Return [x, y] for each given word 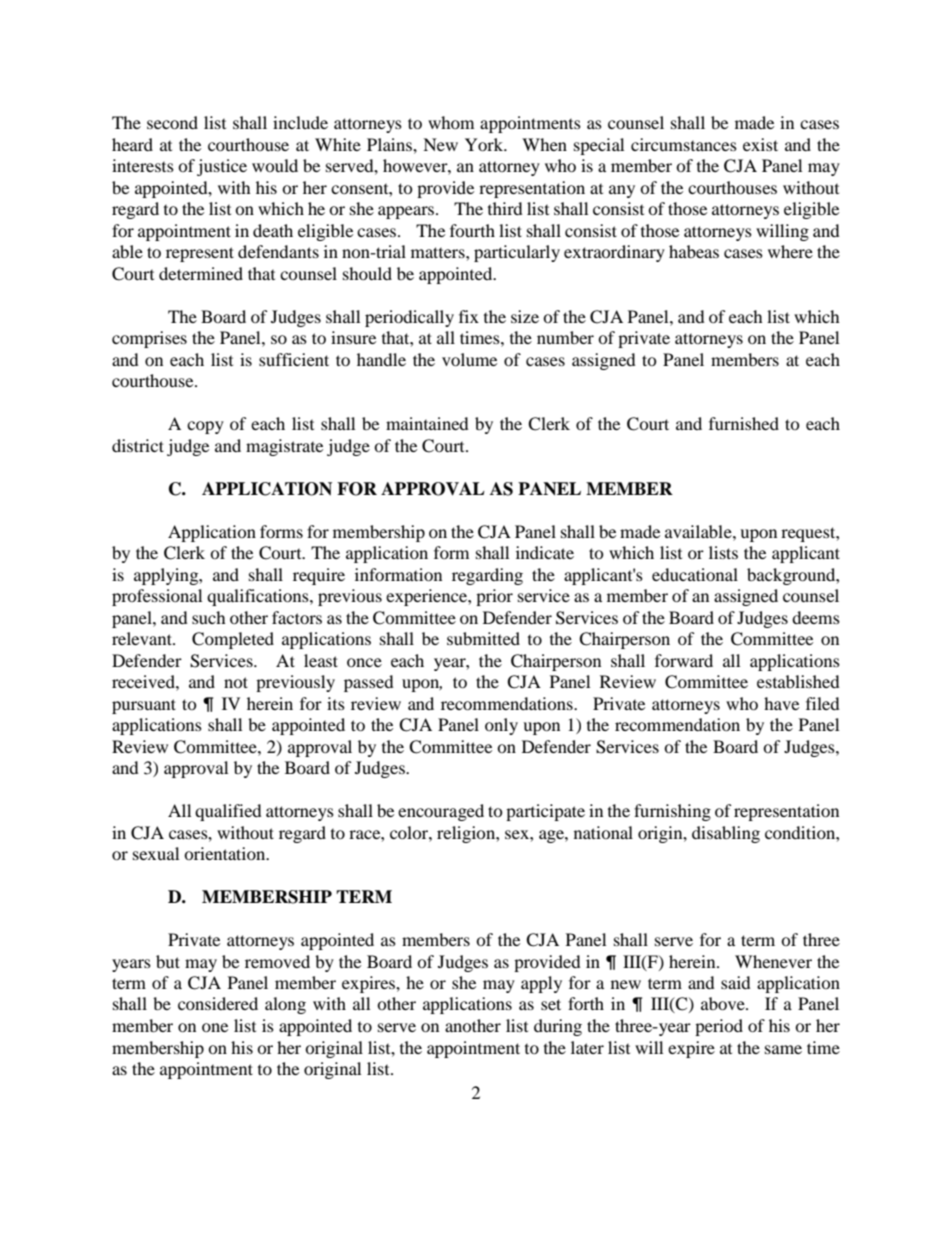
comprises [149, 339]
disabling [726, 834]
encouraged [441, 812]
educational [695, 574]
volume [469, 359]
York [485, 144]
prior [494, 597]
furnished [744, 423]
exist [760, 144]
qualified [228, 812]
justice [222, 167]
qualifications [259, 597]
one [215, 1027]
